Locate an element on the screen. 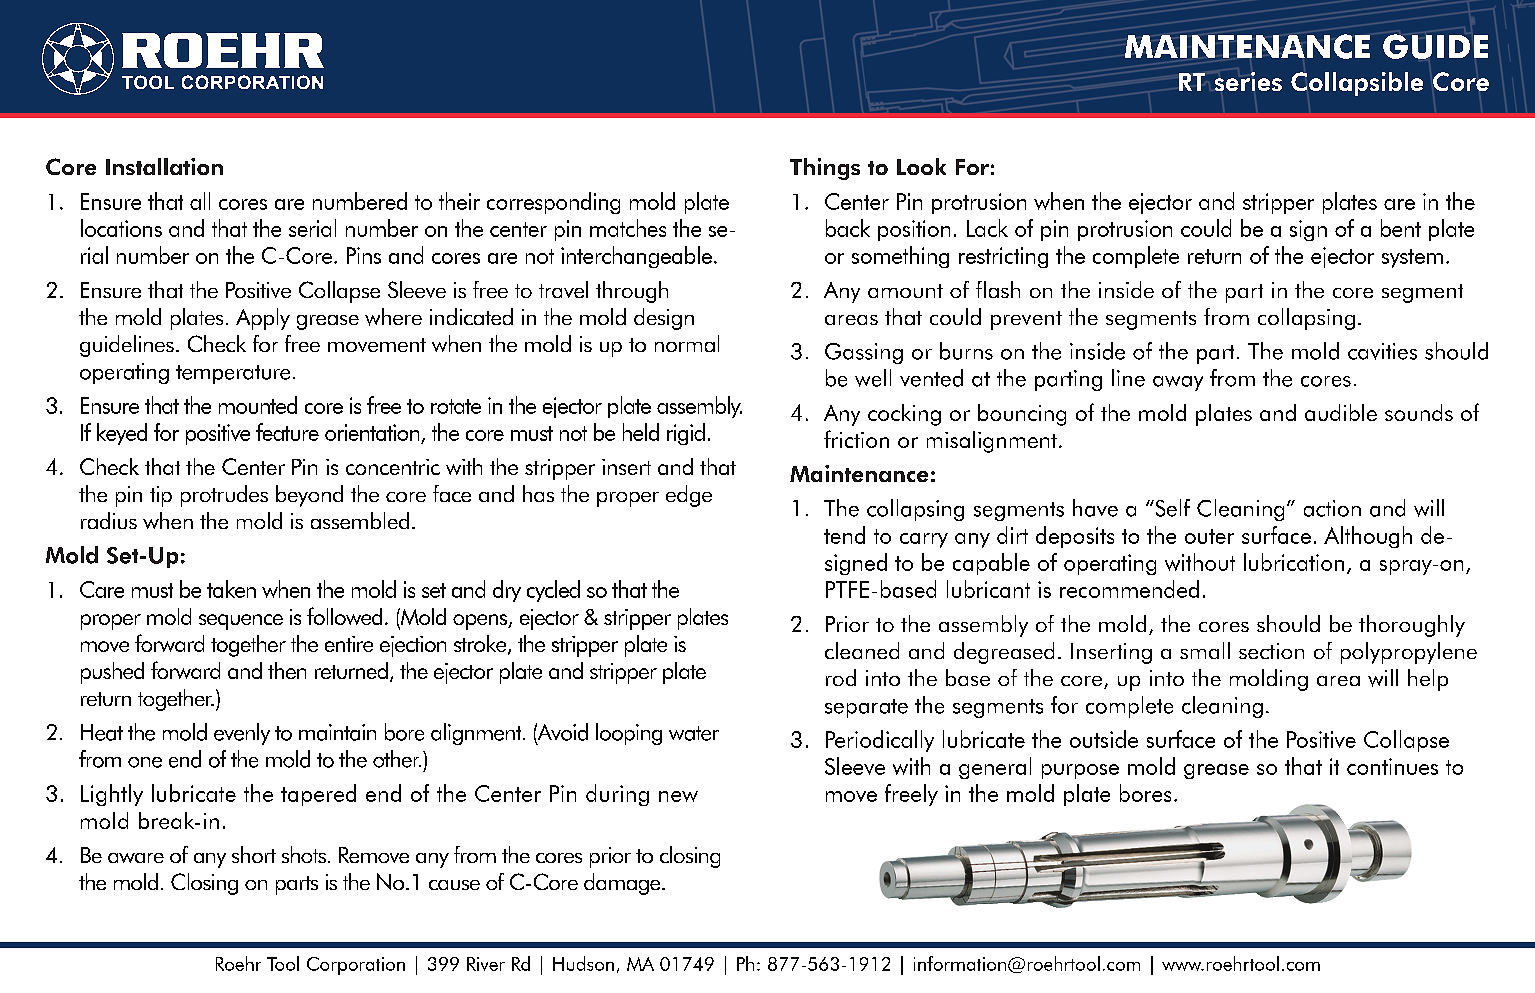  Installation is located at coordinates (164, 166).
